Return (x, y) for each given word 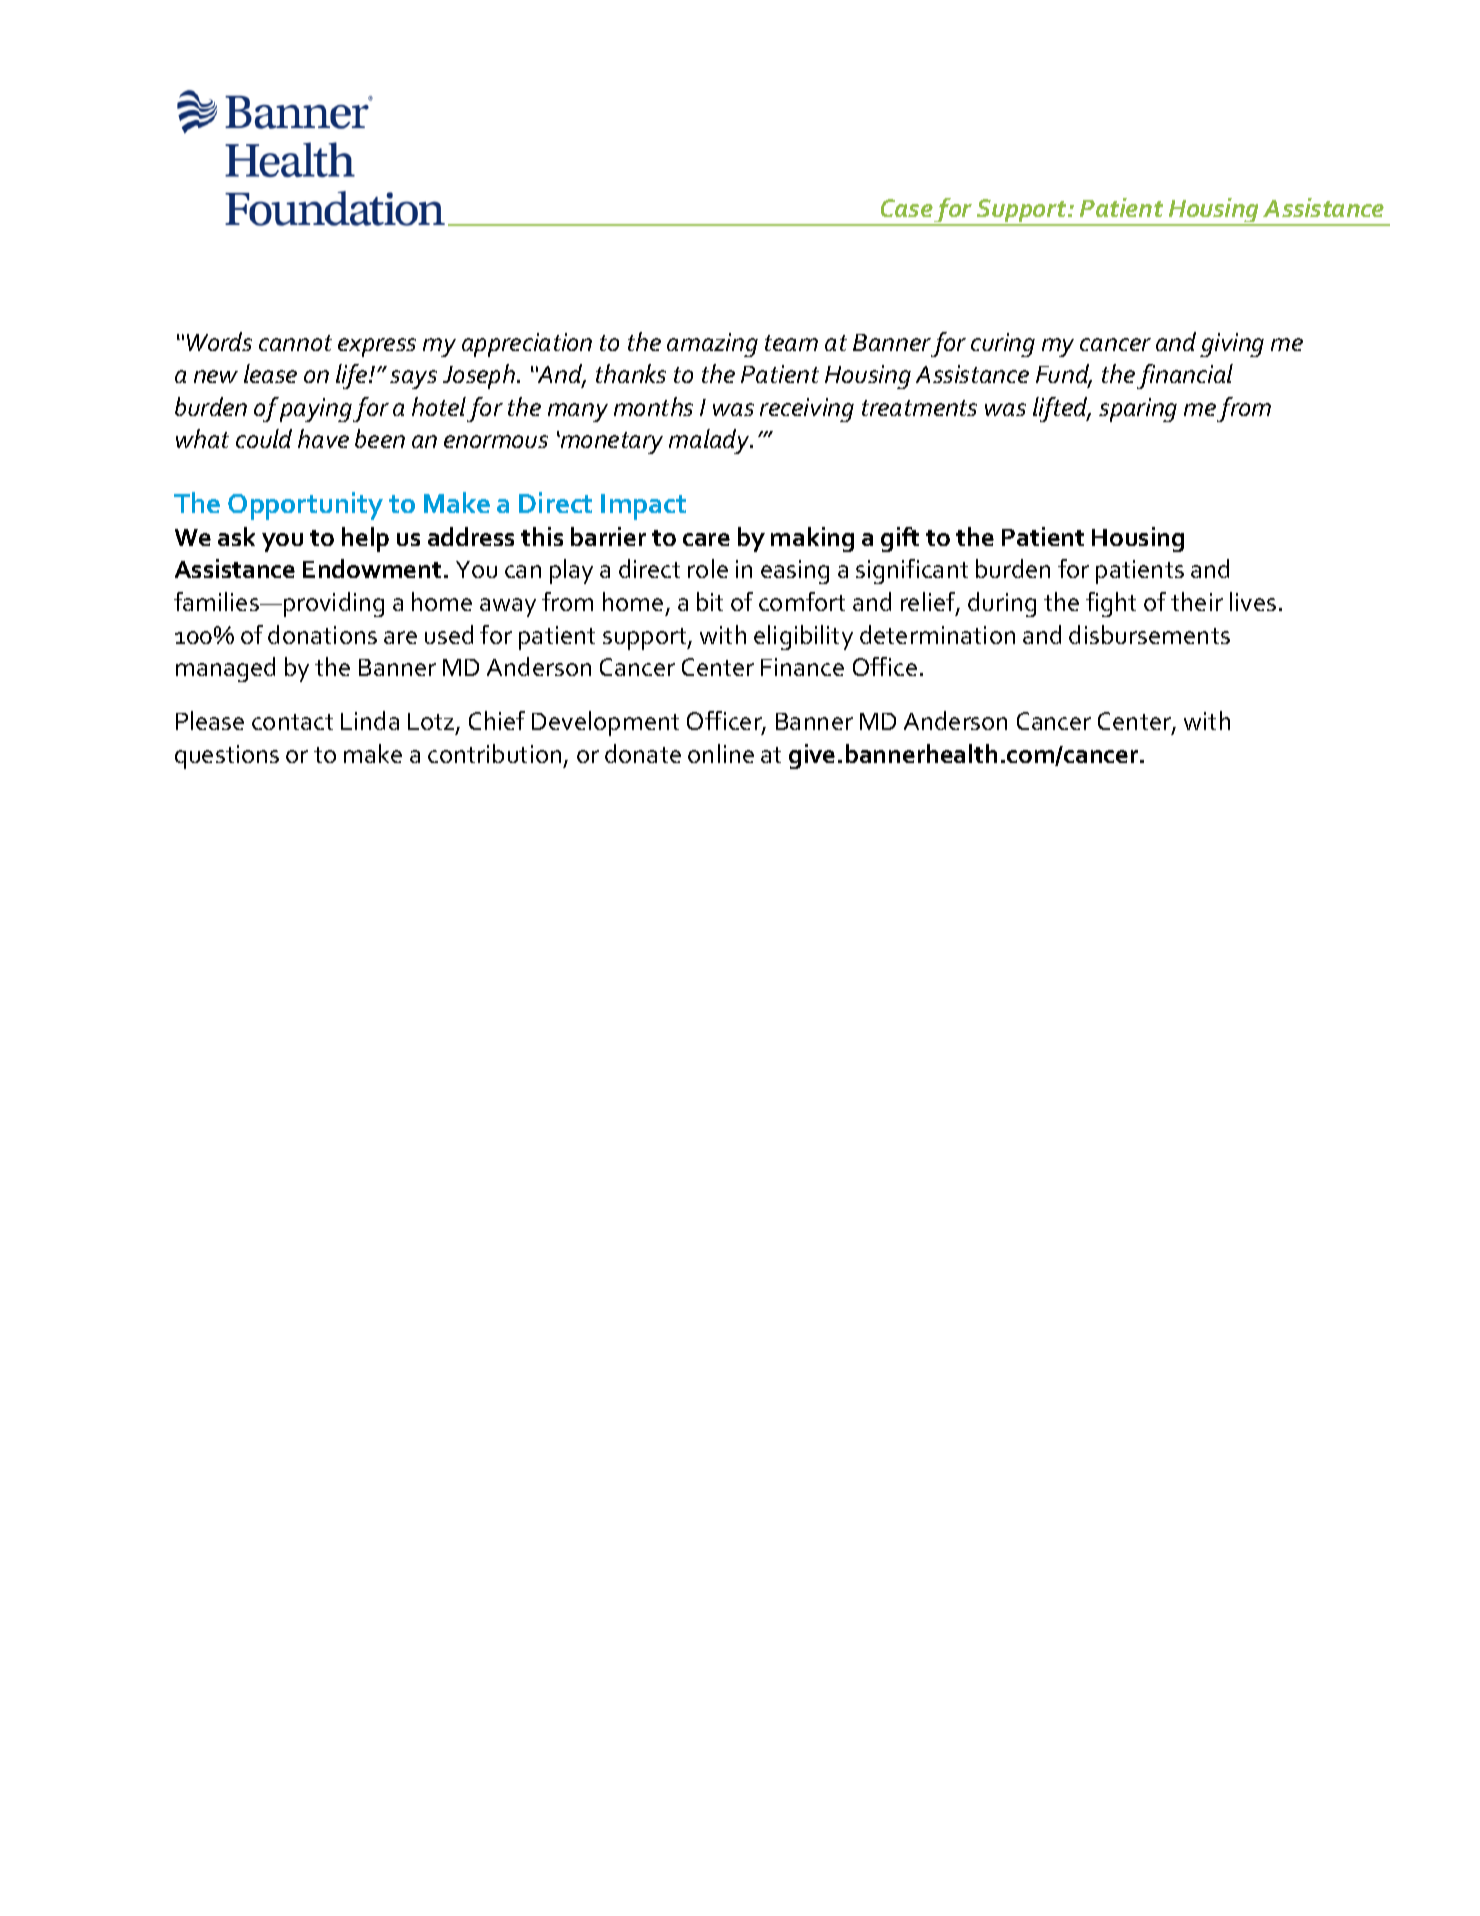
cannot (295, 343)
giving (1232, 345)
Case (907, 208)
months (653, 406)
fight (1111, 604)
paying (316, 410)
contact (292, 722)
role (708, 568)
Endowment (372, 568)
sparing (1138, 410)
